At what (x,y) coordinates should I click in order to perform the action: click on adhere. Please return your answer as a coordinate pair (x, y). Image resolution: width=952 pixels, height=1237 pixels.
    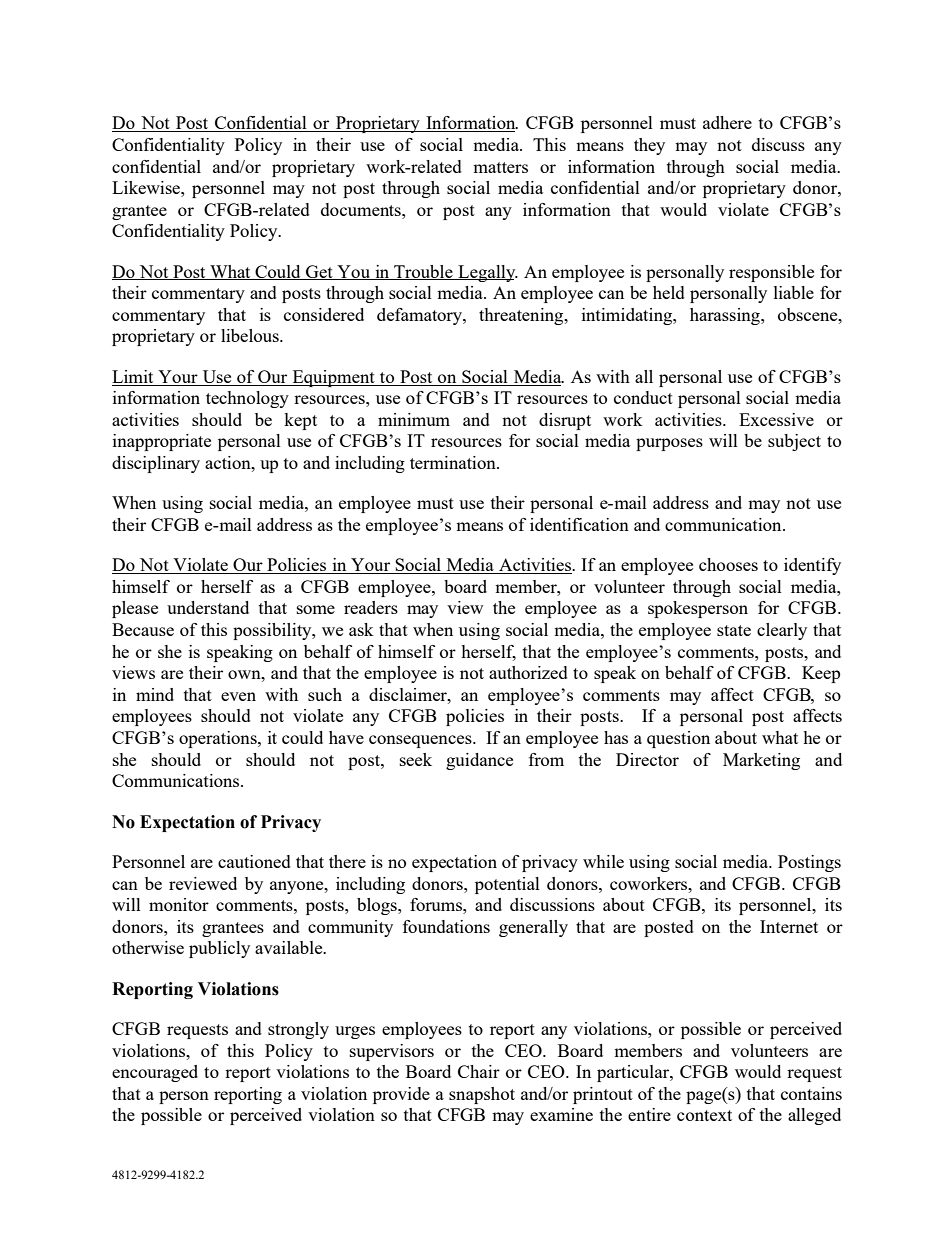
    Looking at the image, I should click on (727, 122).
